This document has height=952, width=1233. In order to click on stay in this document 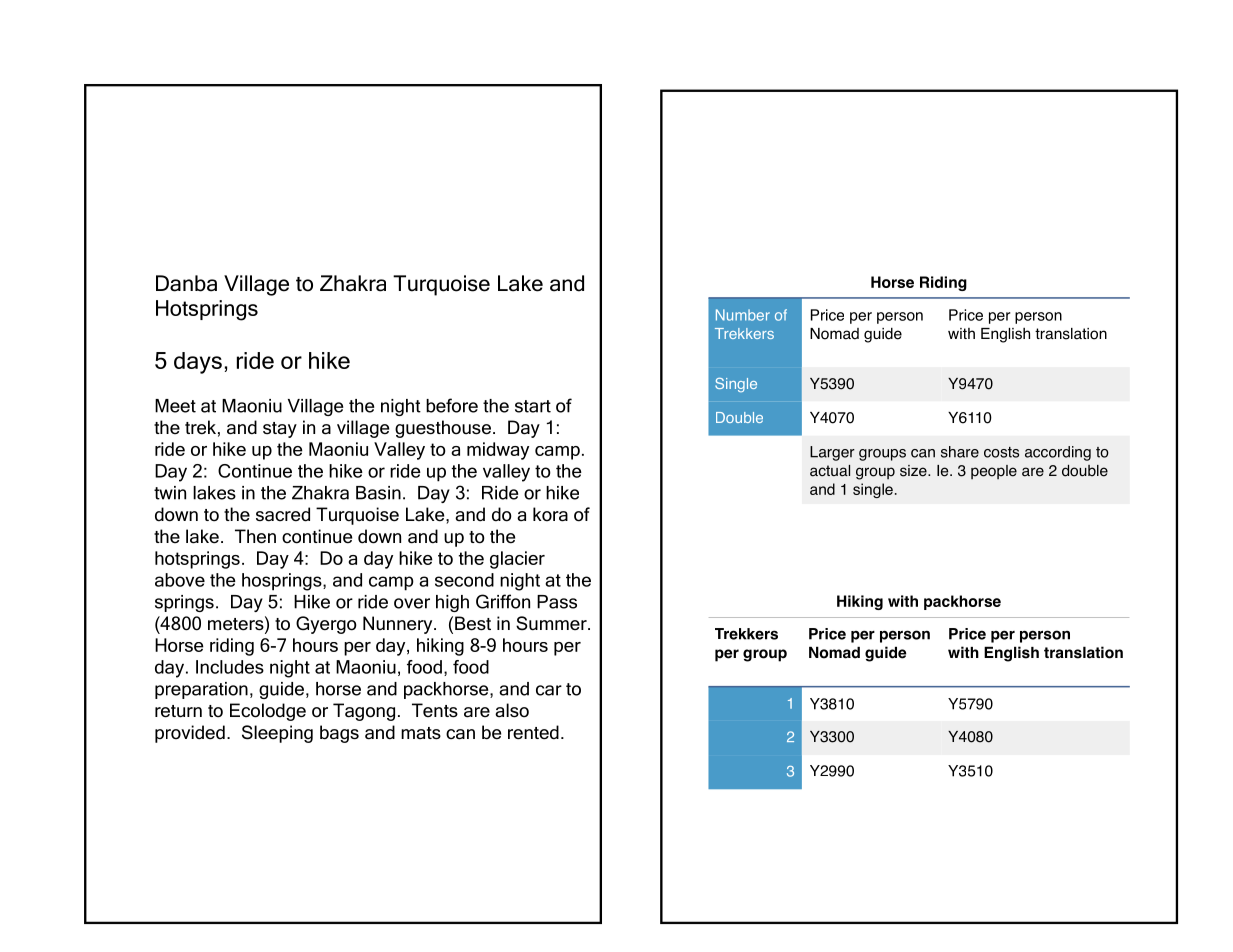, I will do `click(280, 430)`.
